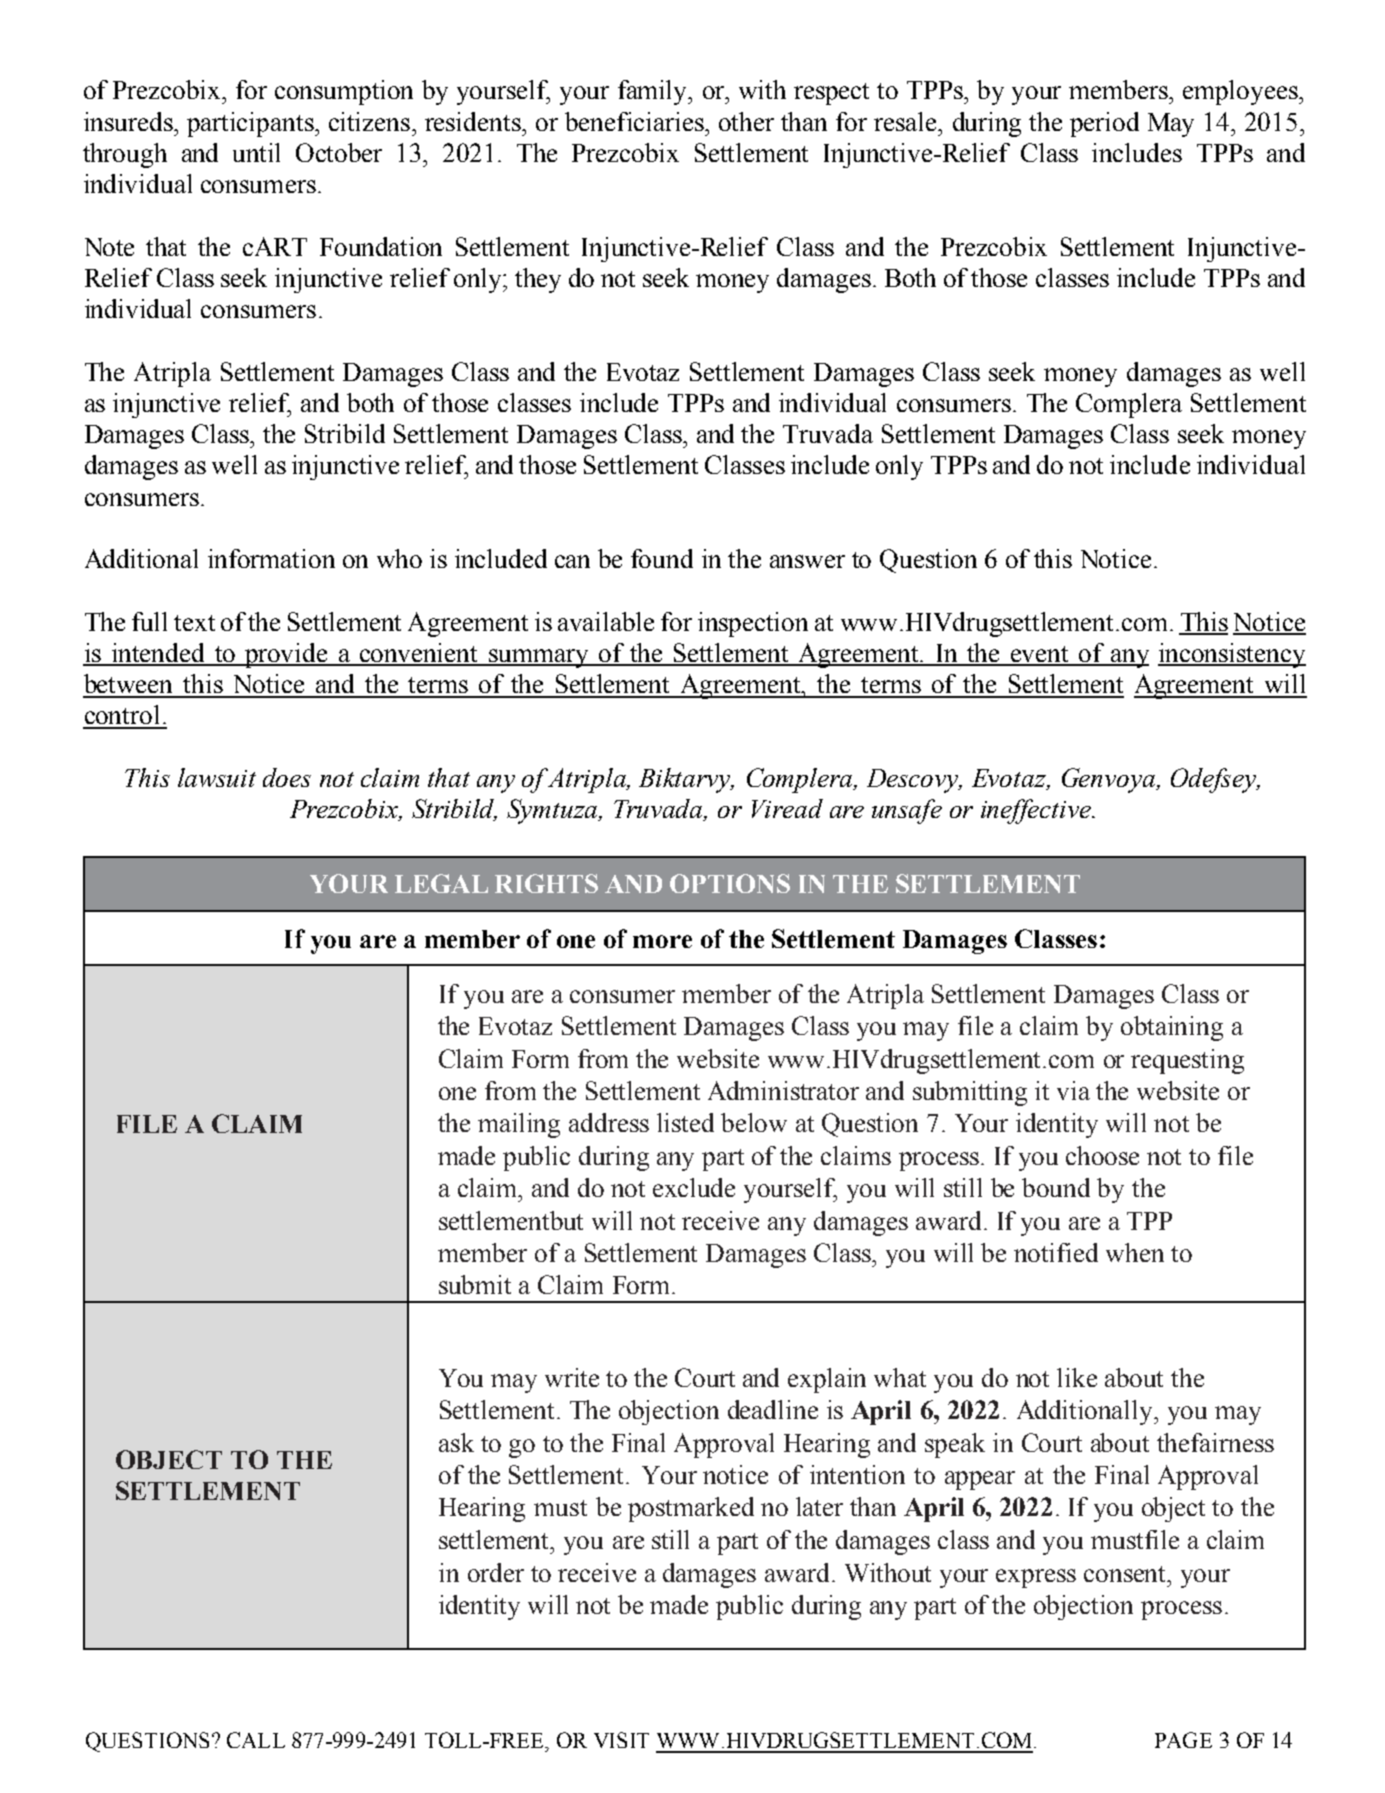  Describe the element at coordinates (1077, 1377) in the screenshot. I see `like` at that location.
